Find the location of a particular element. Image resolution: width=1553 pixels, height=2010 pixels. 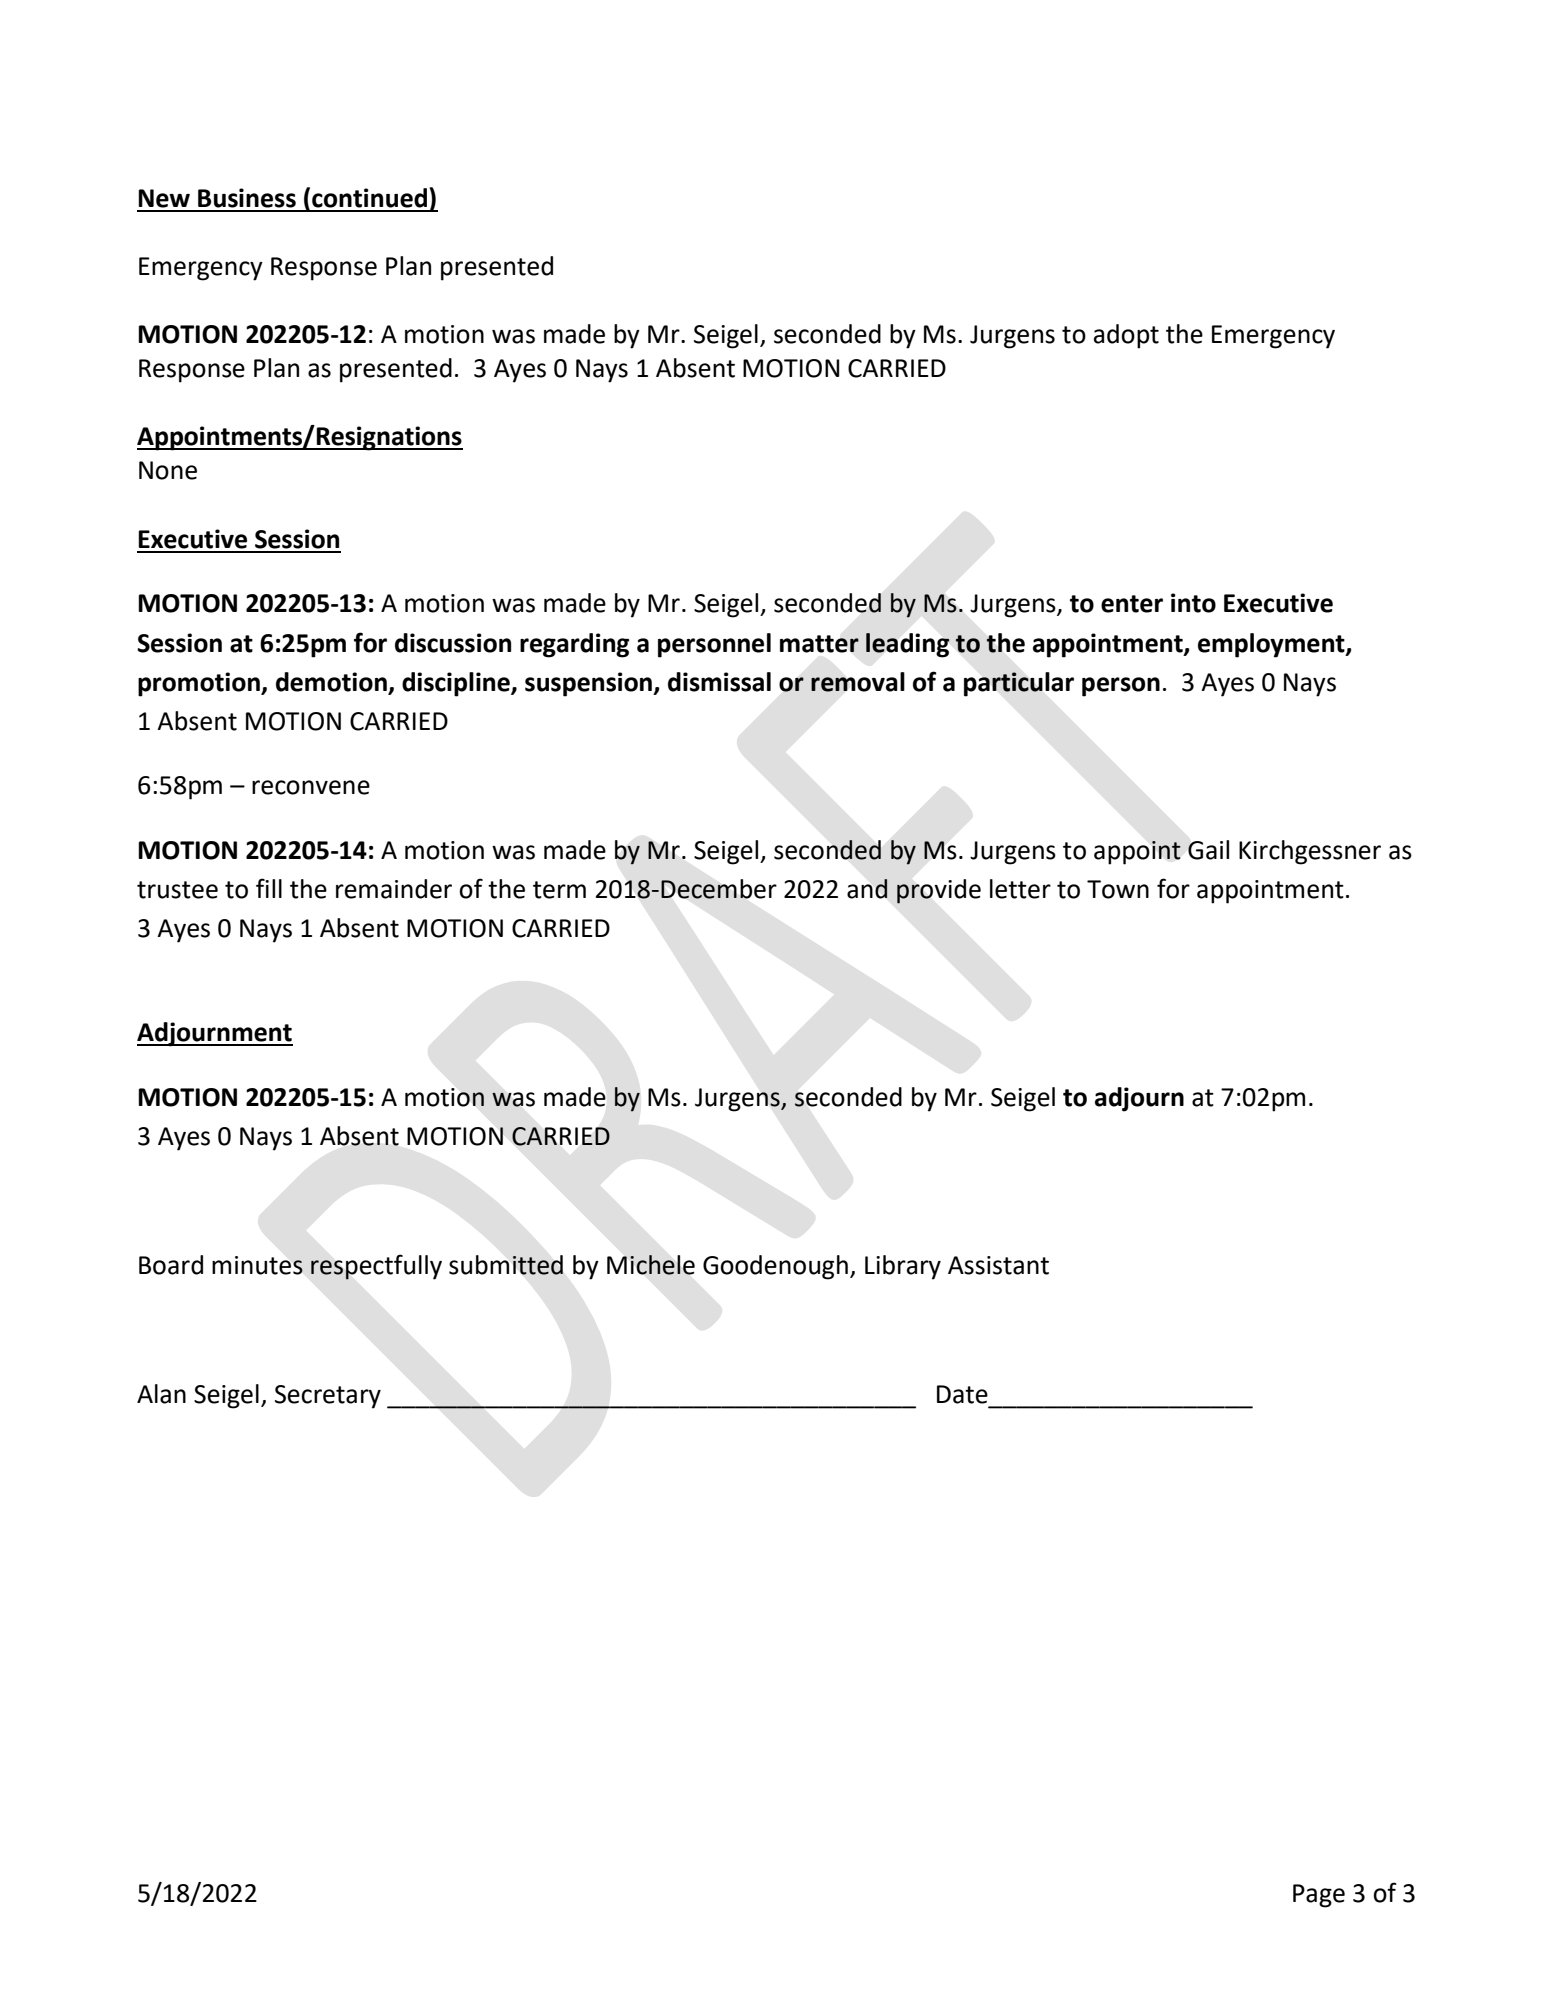

Goodenough is located at coordinates (775, 1267).
